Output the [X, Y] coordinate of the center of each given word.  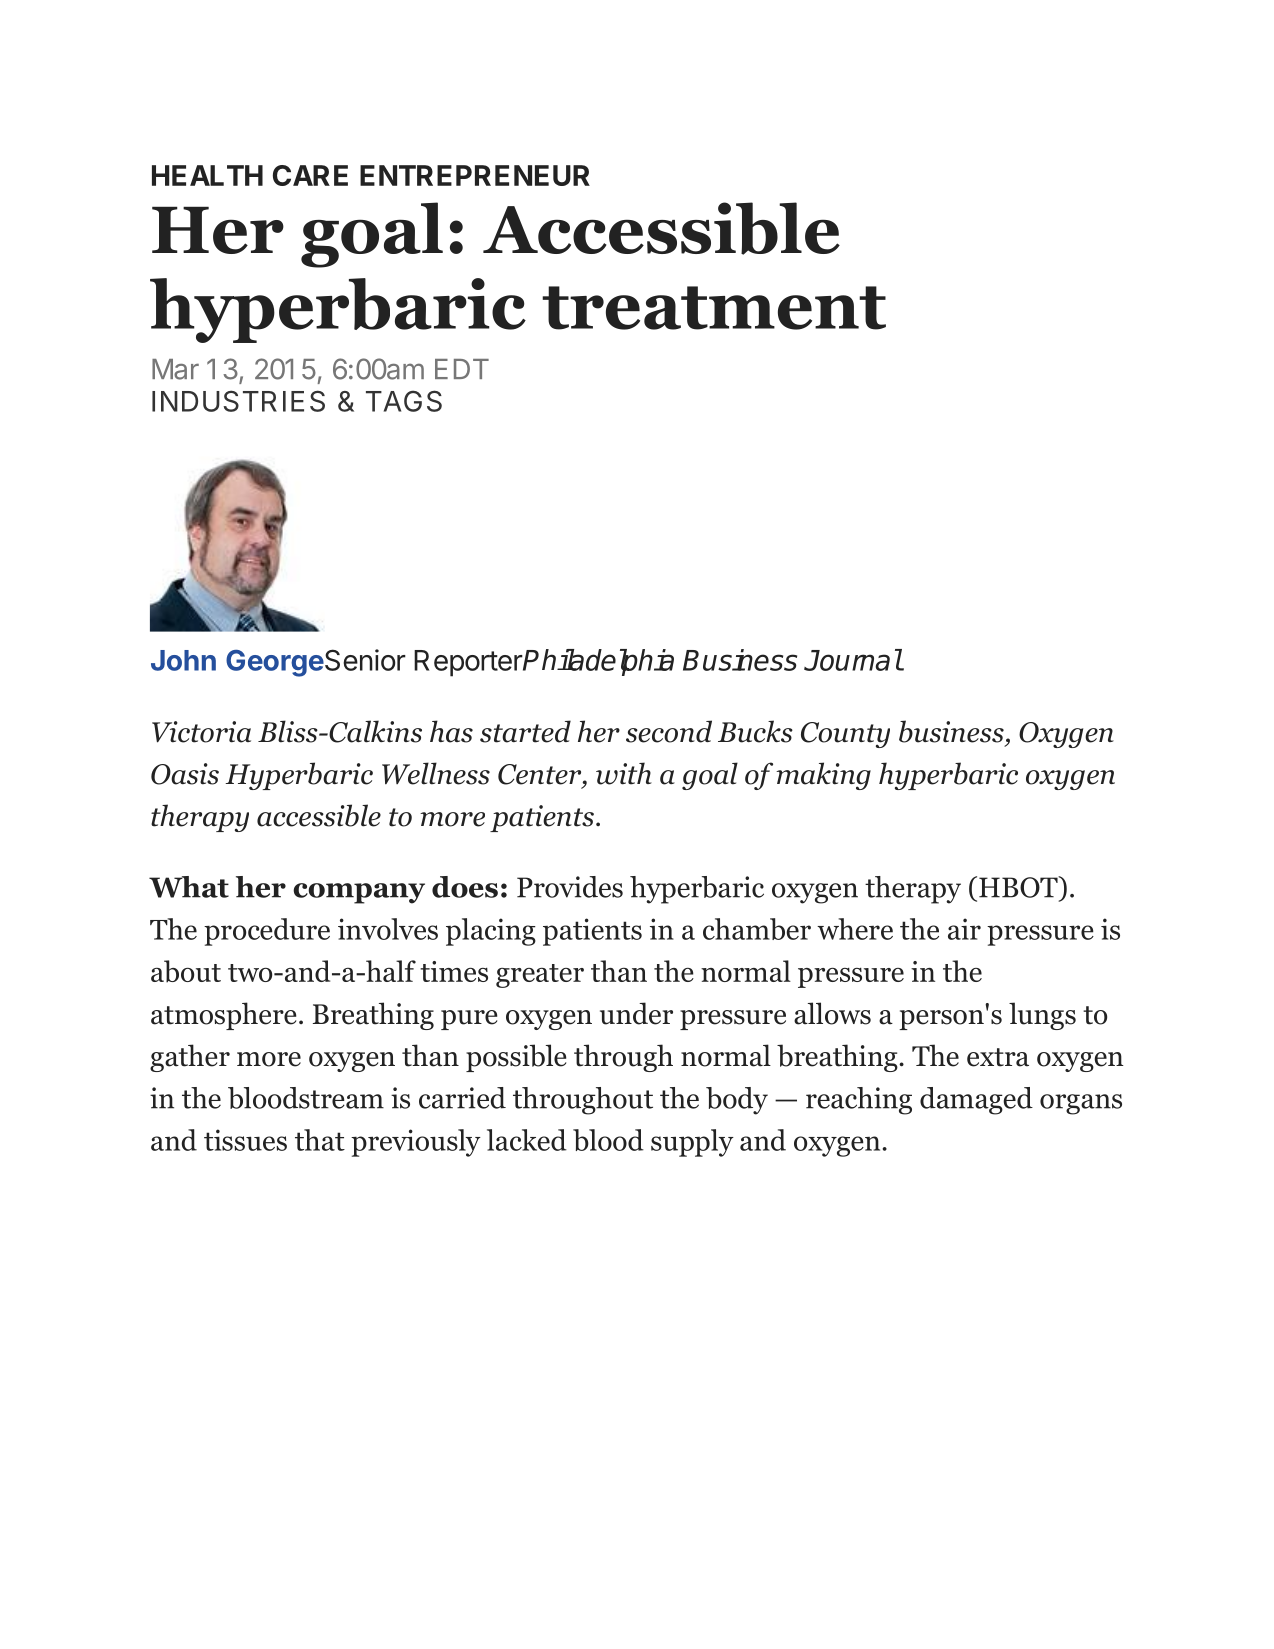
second [669, 731]
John [183, 660]
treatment [714, 308]
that [320, 1140]
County [845, 735]
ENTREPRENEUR [475, 175]
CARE [310, 175]
